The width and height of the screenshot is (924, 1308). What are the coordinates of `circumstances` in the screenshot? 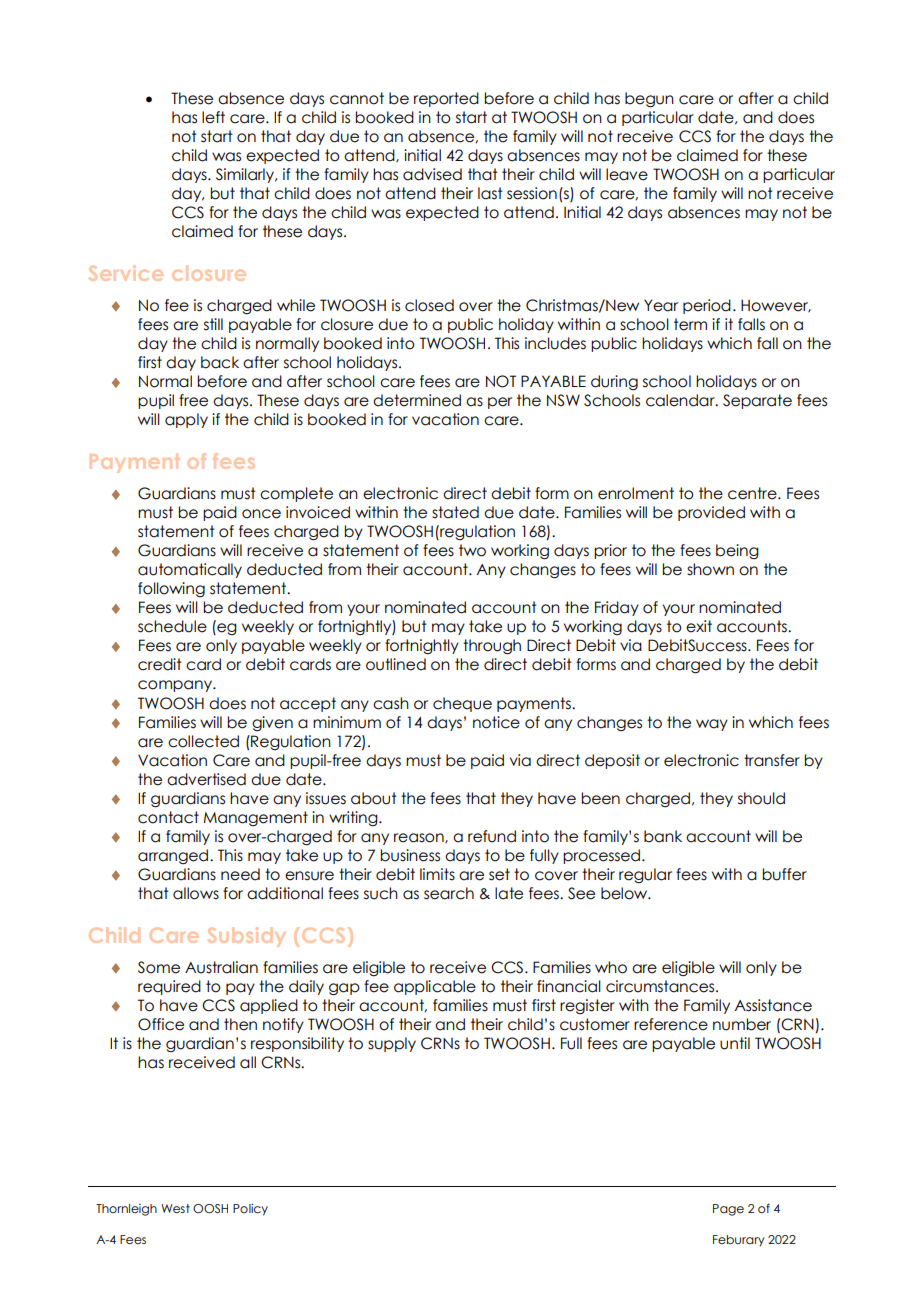 It's located at (661, 986).
